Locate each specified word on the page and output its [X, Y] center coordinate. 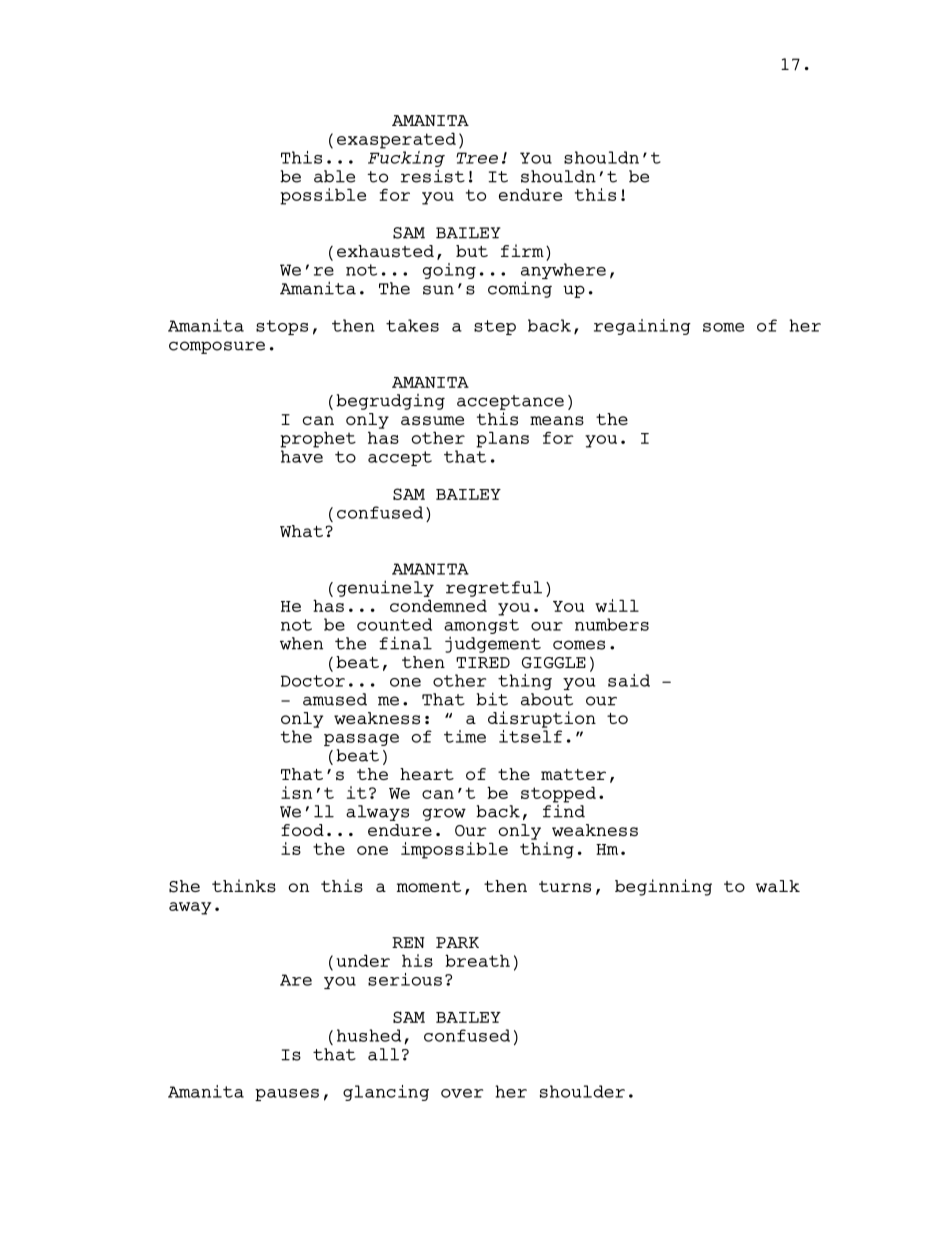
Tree [477, 158]
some [723, 327]
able [334, 176]
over [462, 1093]
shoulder [582, 1091]
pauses [287, 1095]
